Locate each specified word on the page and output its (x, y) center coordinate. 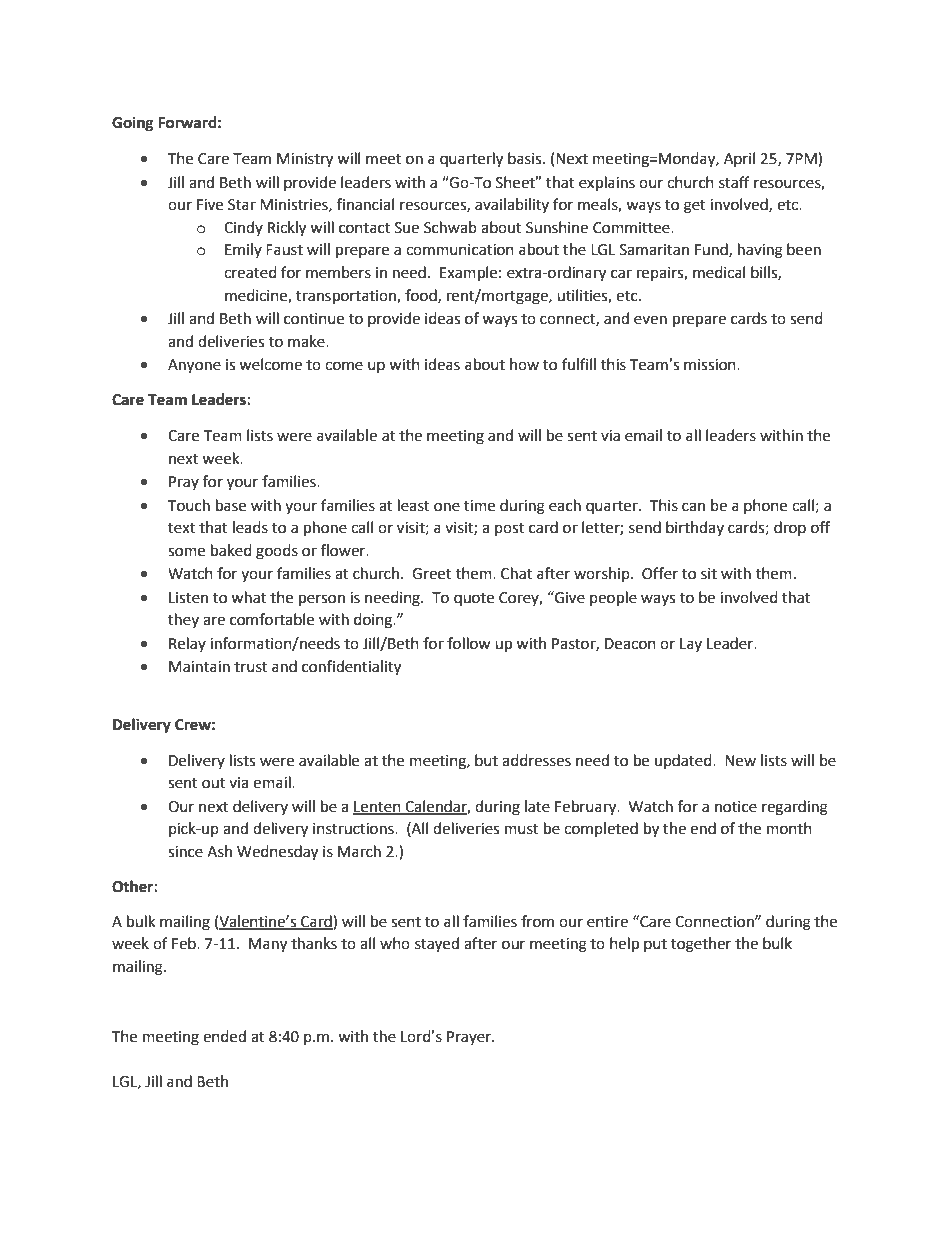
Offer (660, 573)
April (739, 159)
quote (474, 599)
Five (210, 205)
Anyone (194, 366)
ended (224, 1036)
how (524, 364)
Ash (219, 851)
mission (711, 365)
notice (736, 807)
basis (526, 158)
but (486, 760)
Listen (188, 598)
